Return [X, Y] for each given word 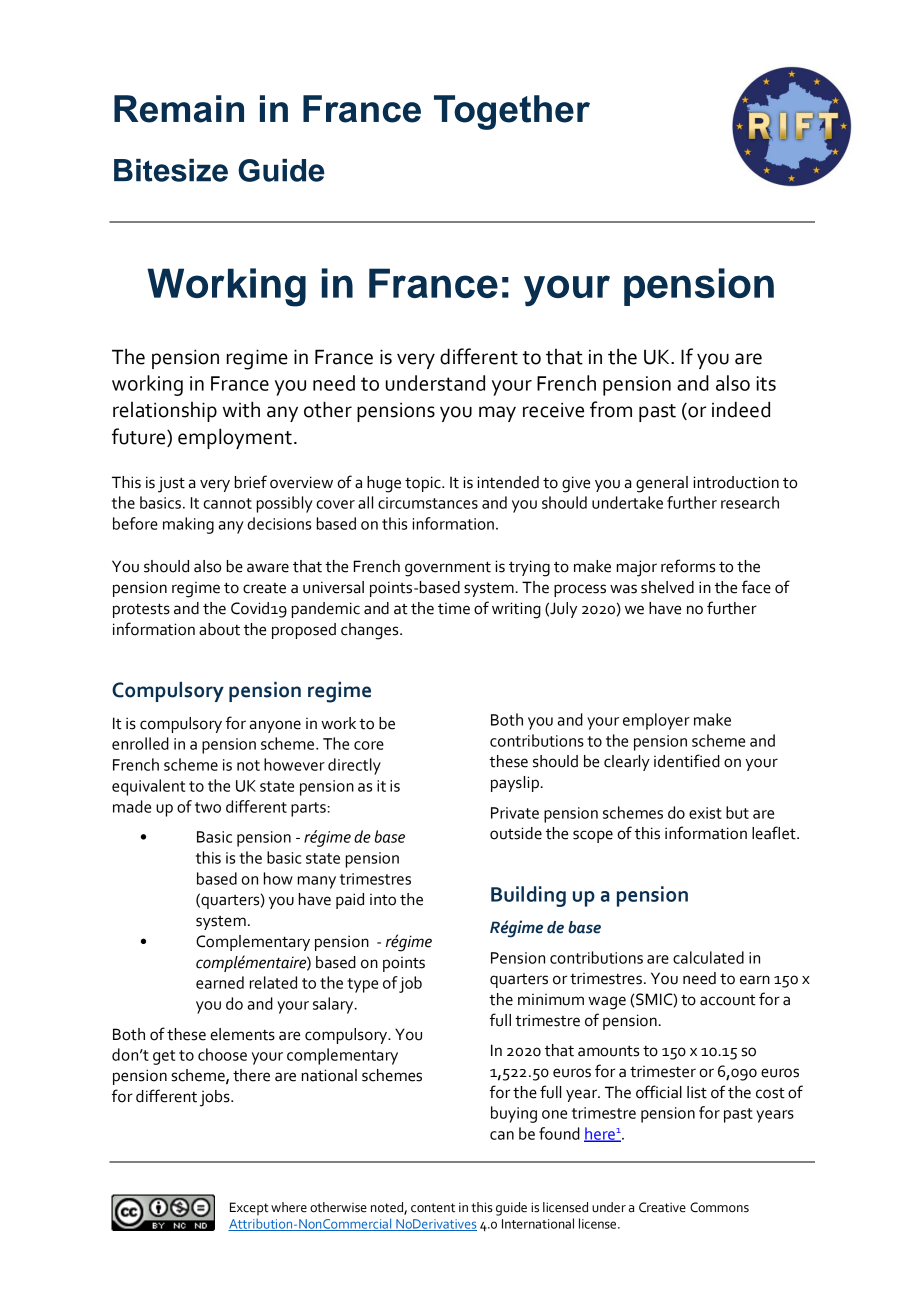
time [454, 609]
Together [512, 112]
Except [249, 1209]
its [766, 383]
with [241, 409]
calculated [708, 957]
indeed [741, 409]
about [219, 629]
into [383, 900]
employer [656, 721]
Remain [179, 109]
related [273, 982]
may [497, 414]
